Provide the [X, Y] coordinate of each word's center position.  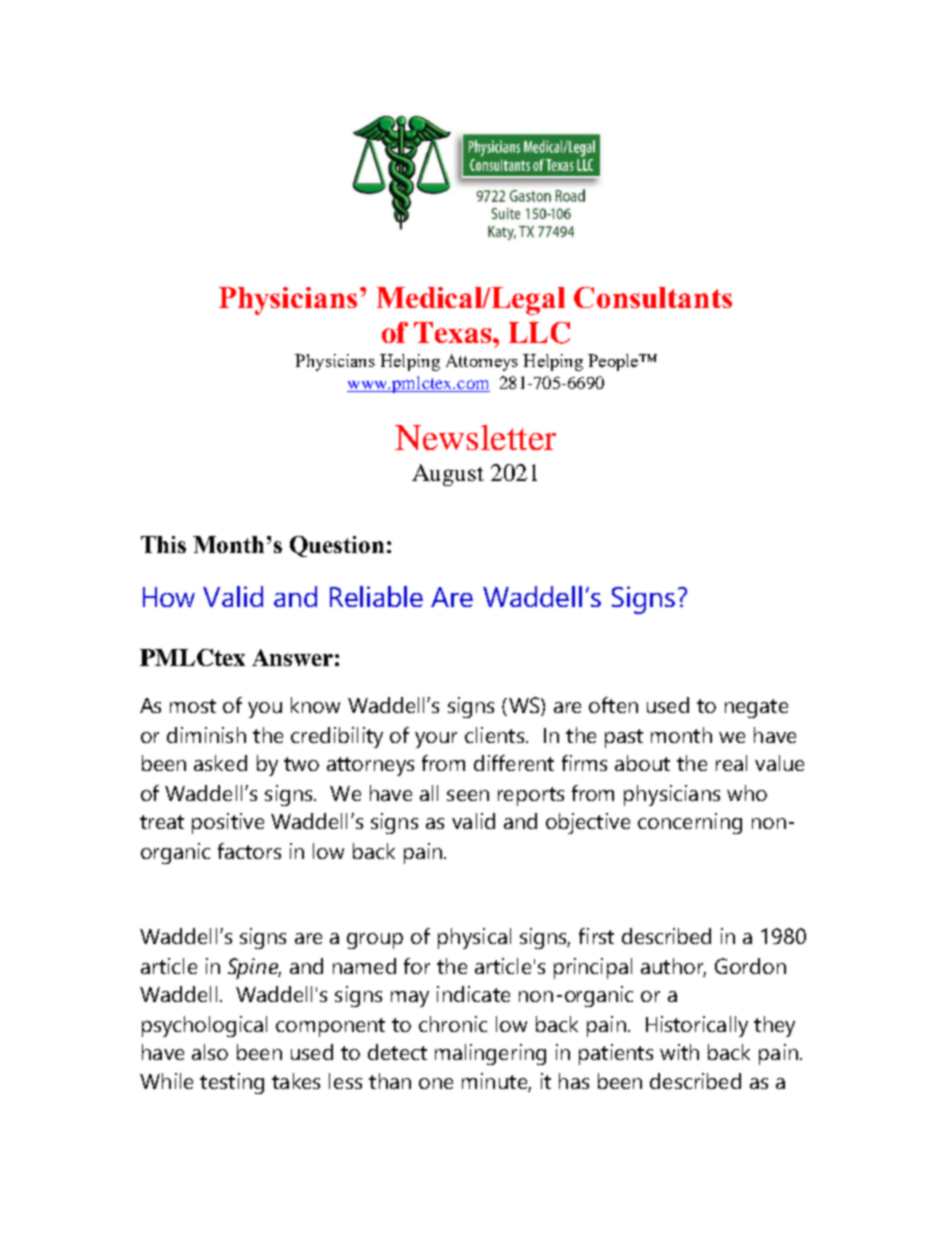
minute [495, 1082]
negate [756, 708]
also [210, 1052]
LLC [539, 333]
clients [496, 735]
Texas [454, 332]
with [679, 1052]
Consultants [653, 297]
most [193, 706]
